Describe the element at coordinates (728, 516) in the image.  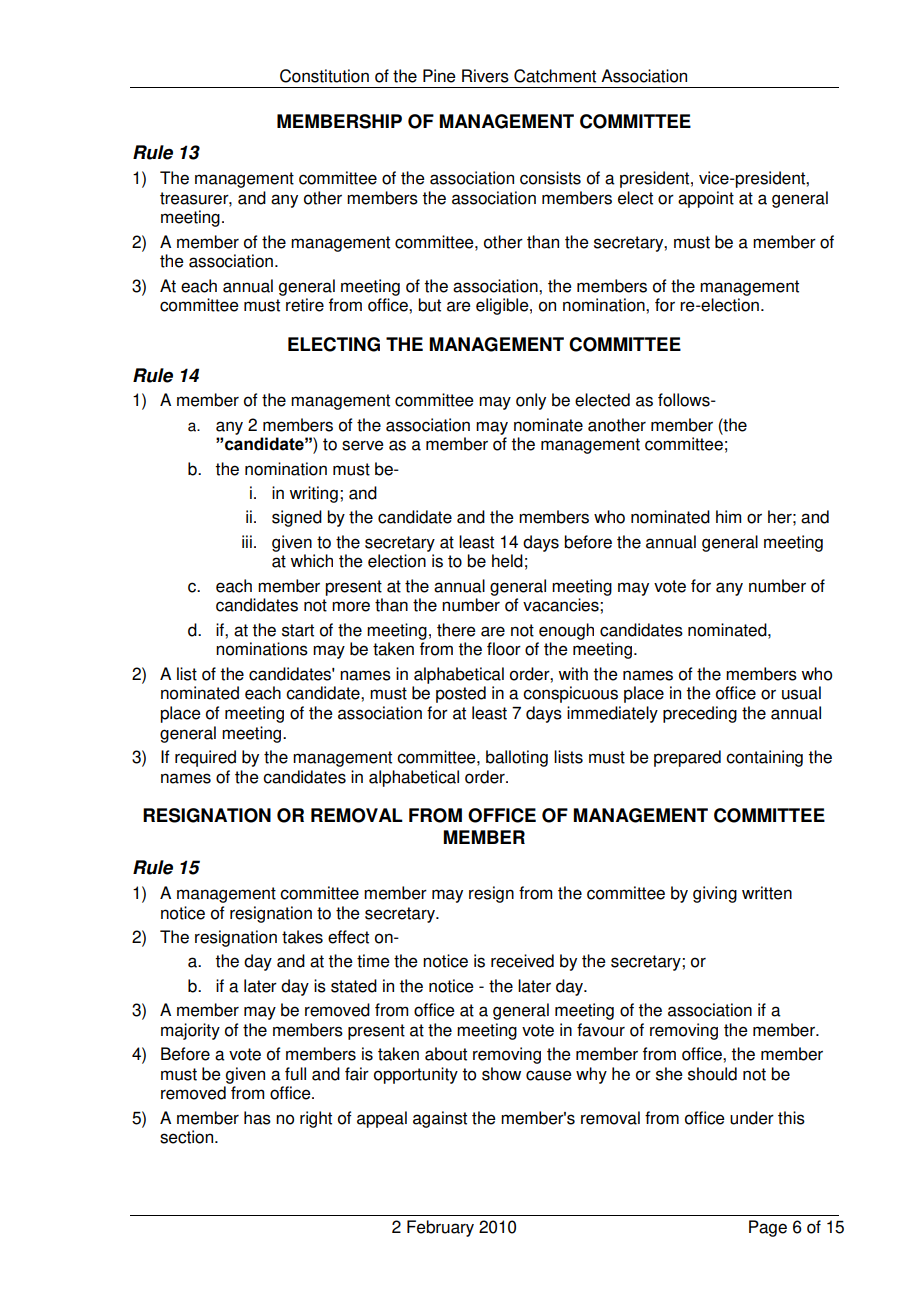
I see `him` at that location.
